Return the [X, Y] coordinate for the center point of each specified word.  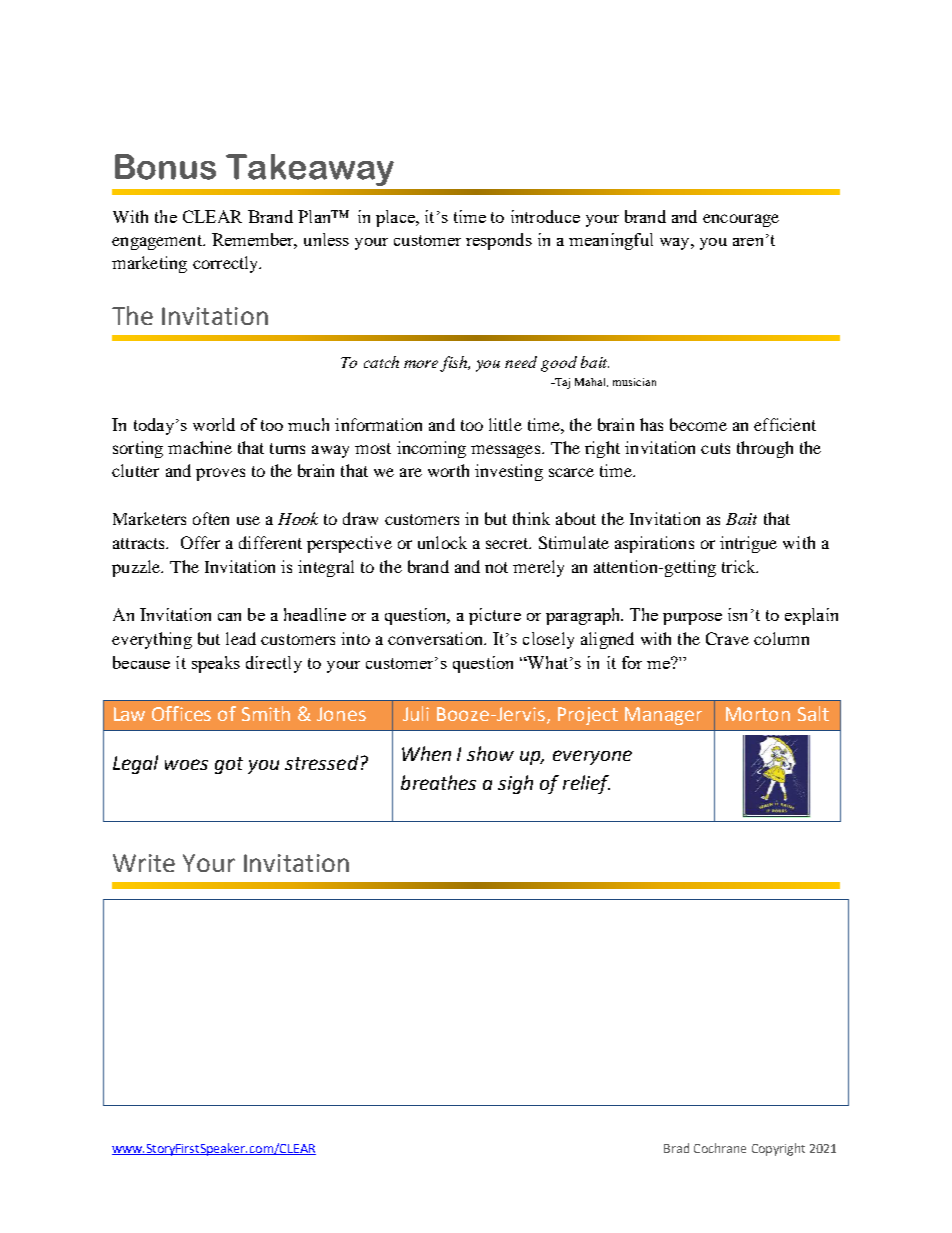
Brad [676, 1148]
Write [144, 863]
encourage [741, 220]
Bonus [165, 167]
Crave [727, 638]
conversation [436, 638]
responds [499, 241]
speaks [216, 664]
